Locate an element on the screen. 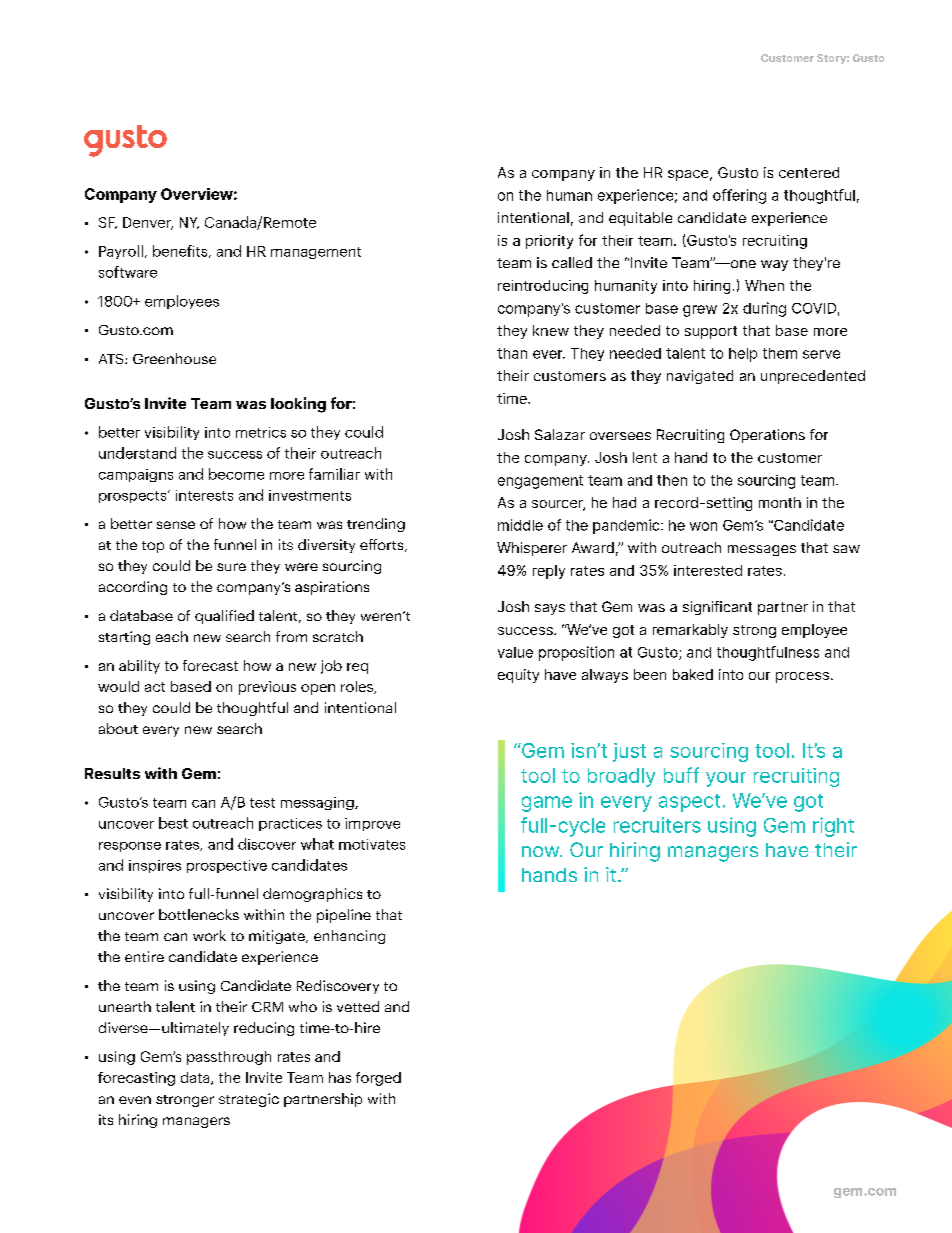 The width and height of the screenshot is (952, 1233). passthrough is located at coordinates (229, 1058).
